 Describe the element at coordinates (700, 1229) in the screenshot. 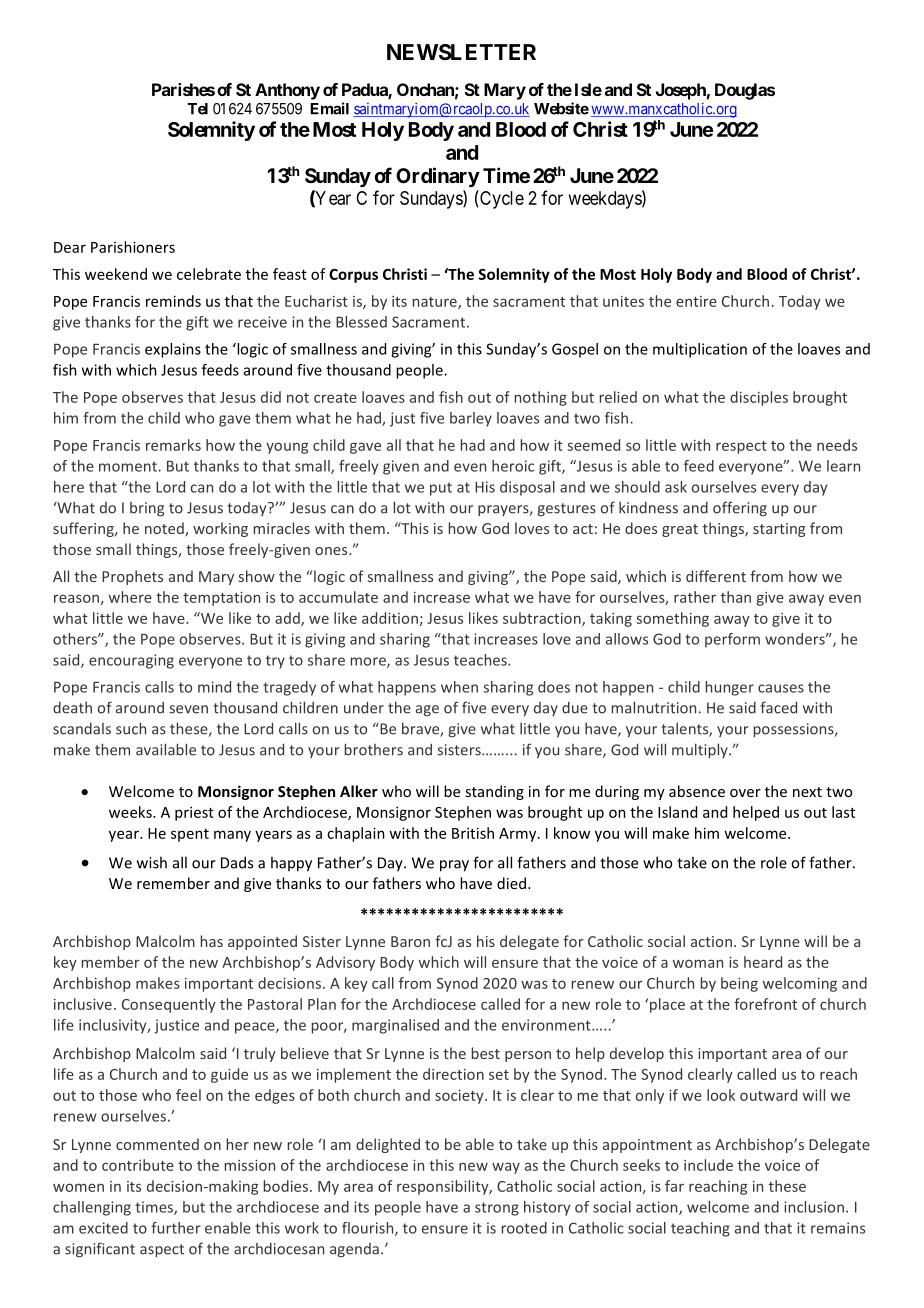

I see `teaching` at that location.
